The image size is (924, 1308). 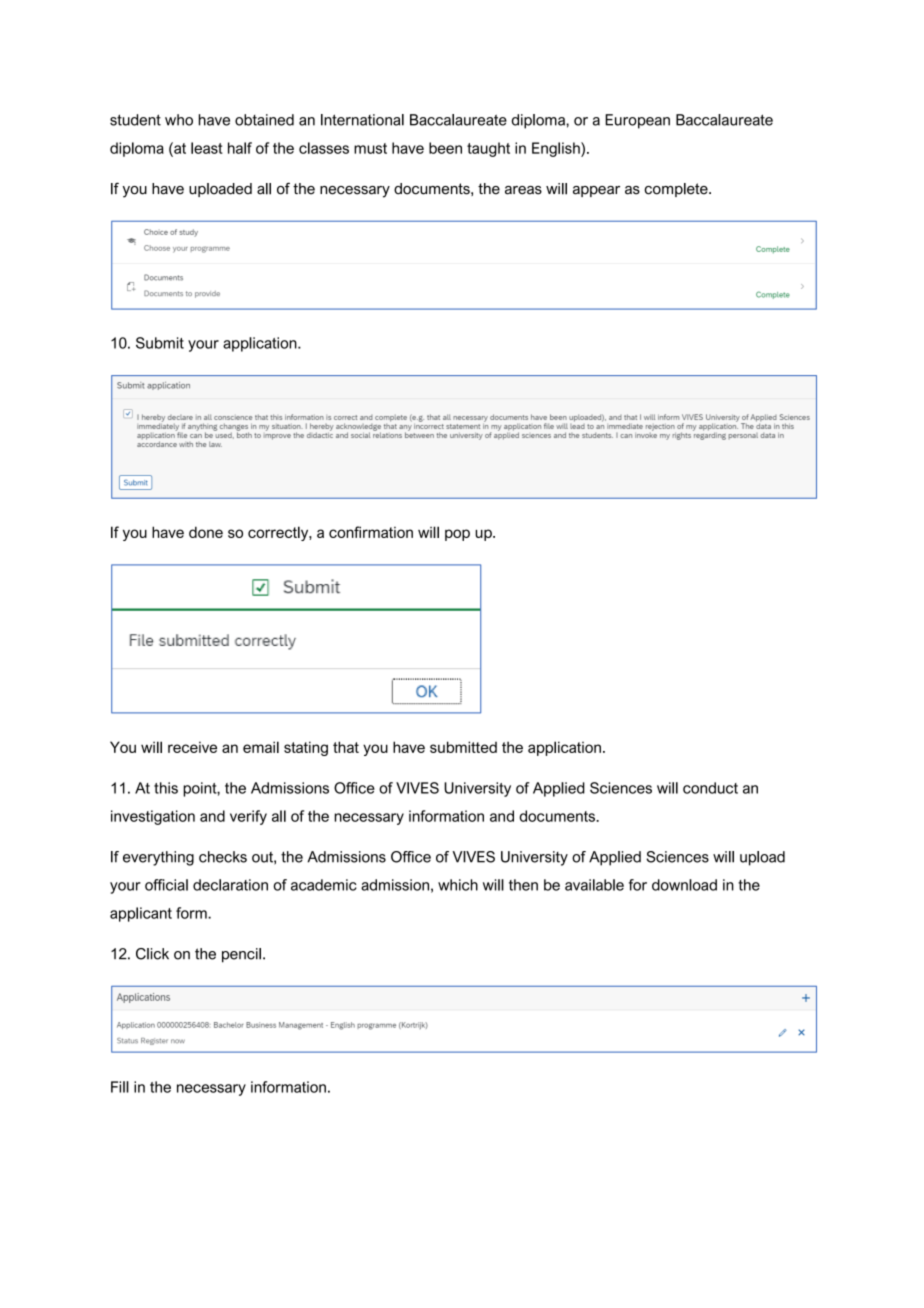 I want to click on download, so click(x=684, y=885).
